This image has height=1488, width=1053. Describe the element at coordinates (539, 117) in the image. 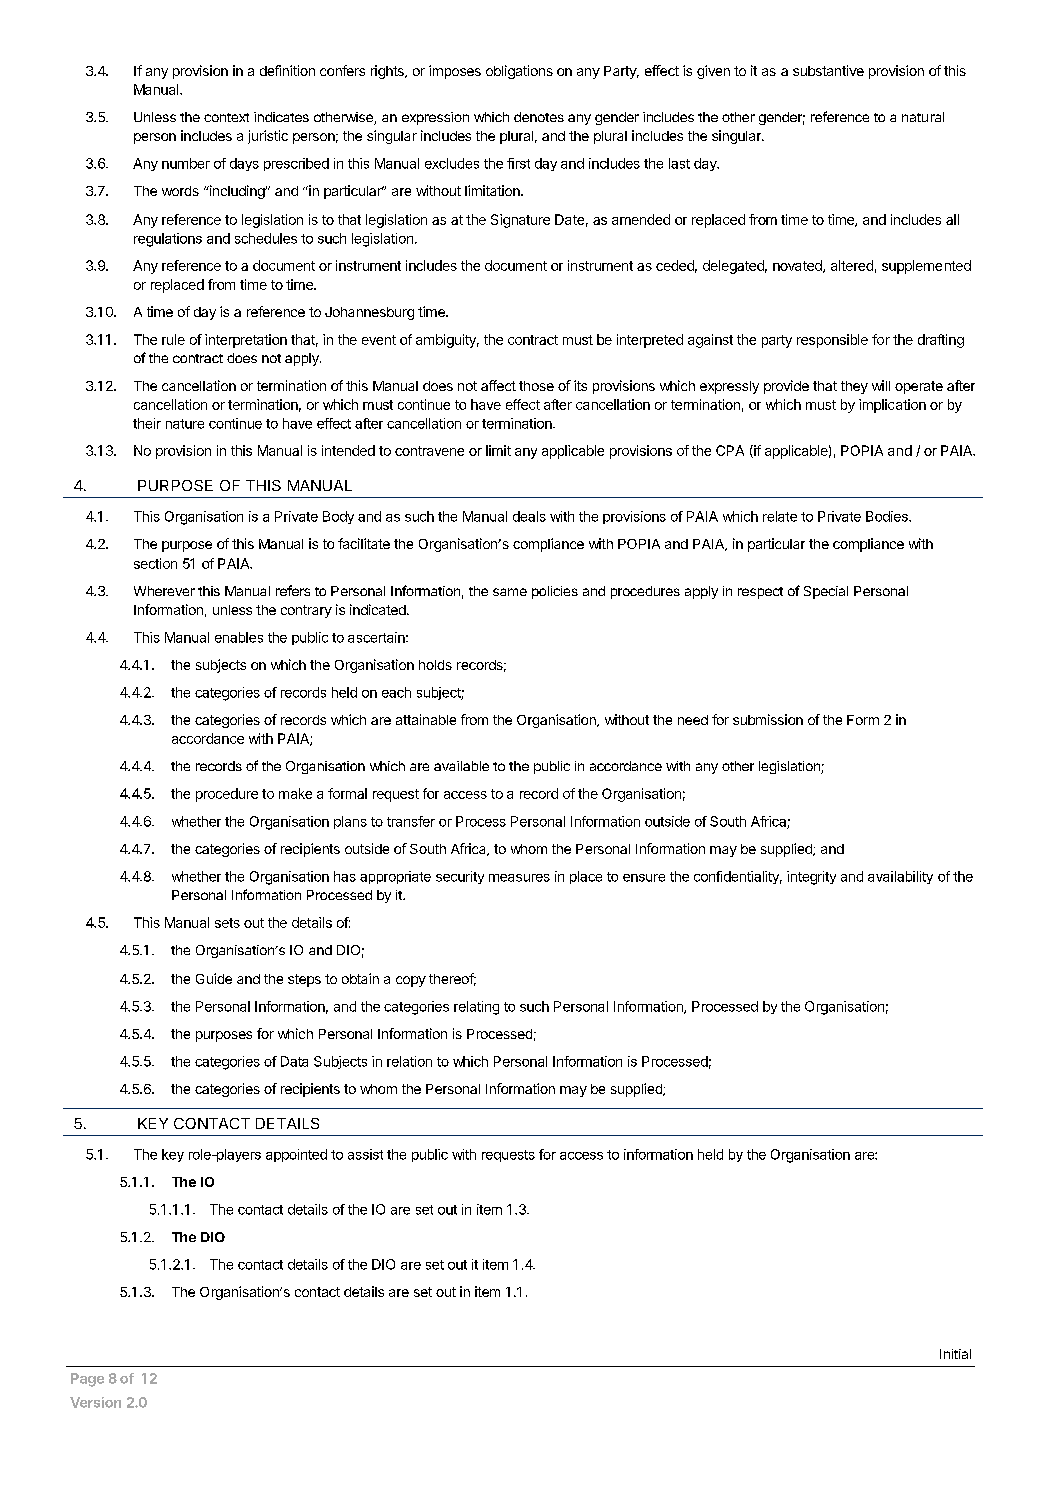

I see `denotes` at that location.
